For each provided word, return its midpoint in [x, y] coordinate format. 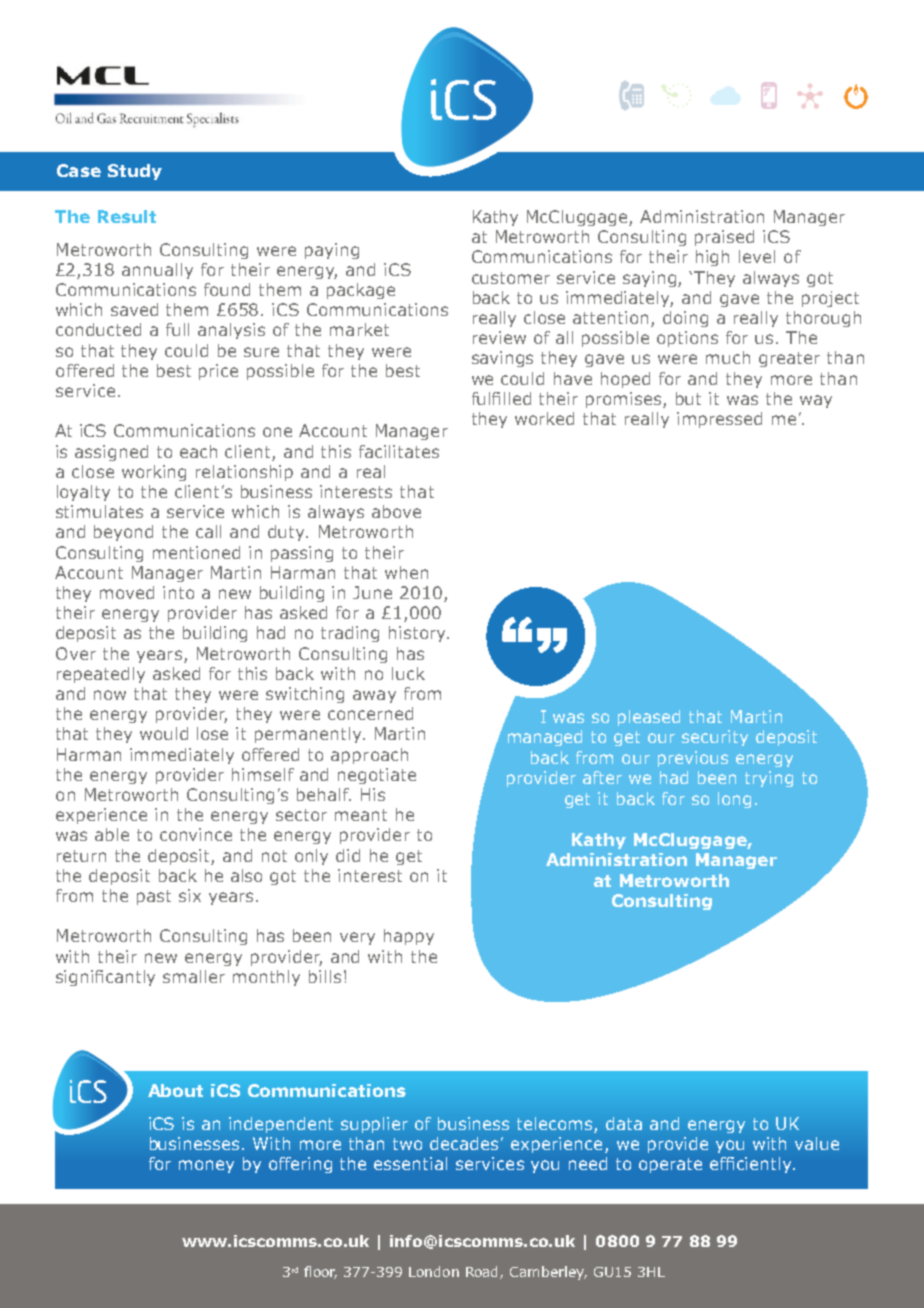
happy [409, 937]
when [406, 572]
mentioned [196, 552]
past [154, 897]
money [206, 1166]
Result [127, 216]
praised [724, 238]
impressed [719, 420]
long [734, 800]
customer [511, 278]
